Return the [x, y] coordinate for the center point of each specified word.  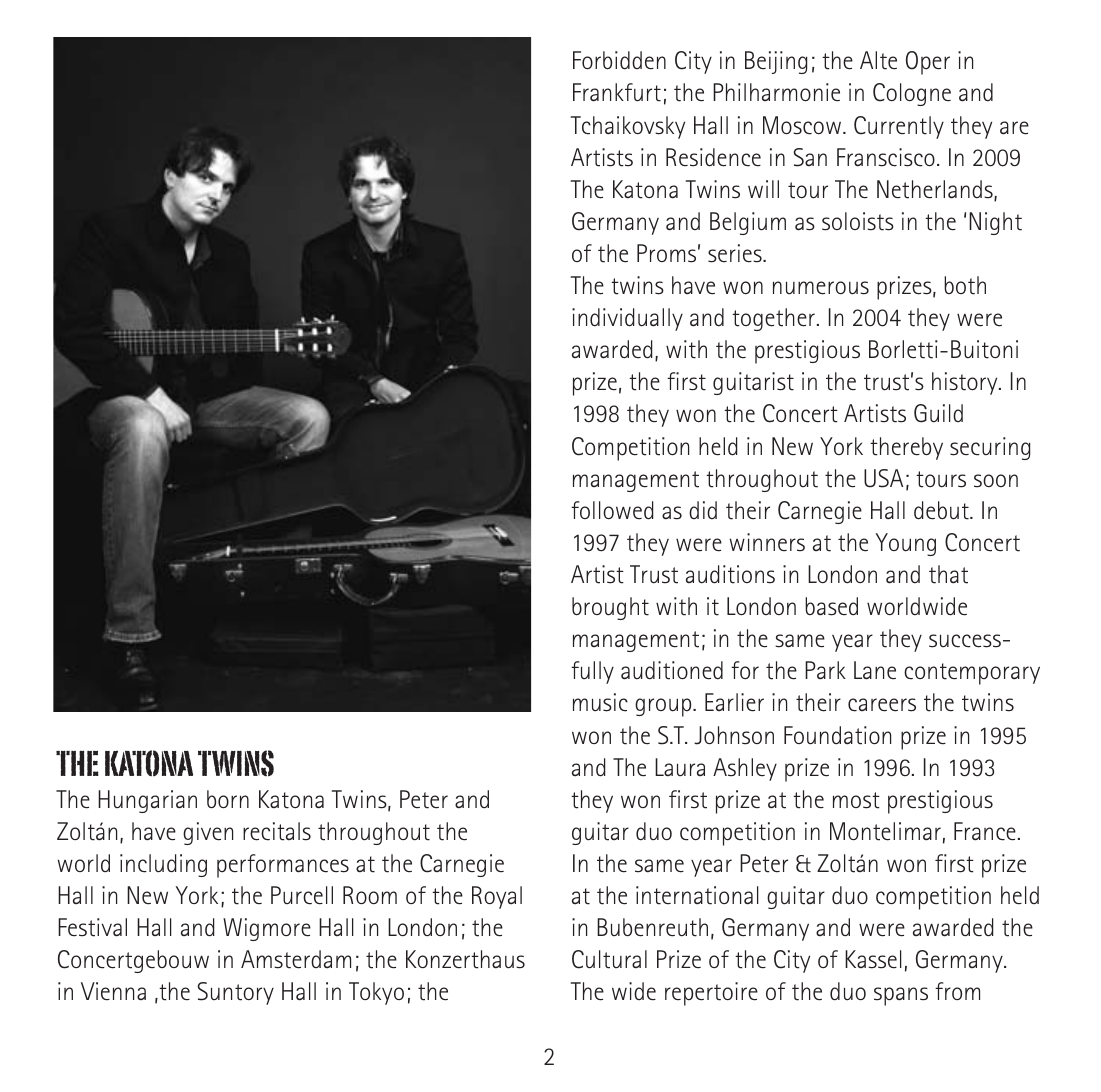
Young [906, 544]
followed [612, 510]
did [703, 510]
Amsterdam [296, 959]
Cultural [609, 959]
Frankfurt [617, 92]
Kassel [873, 959]
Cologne [912, 94]
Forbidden [619, 60]
